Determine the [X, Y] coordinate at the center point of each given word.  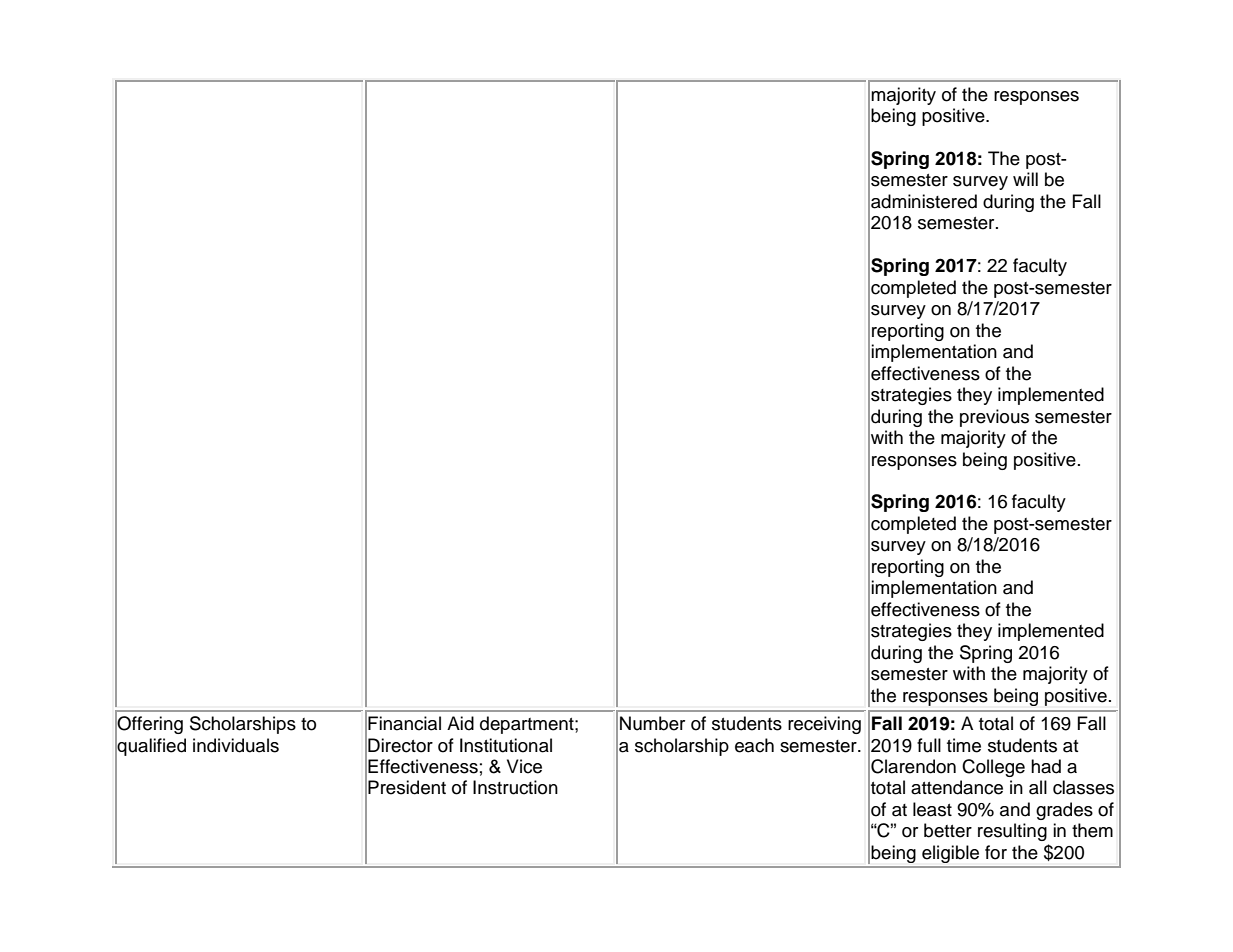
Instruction [515, 787]
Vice [524, 766]
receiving [824, 725]
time [964, 745]
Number [652, 723]
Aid [460, 723]
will [1025, 179]
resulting [1012, 832]
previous [994, 418]
